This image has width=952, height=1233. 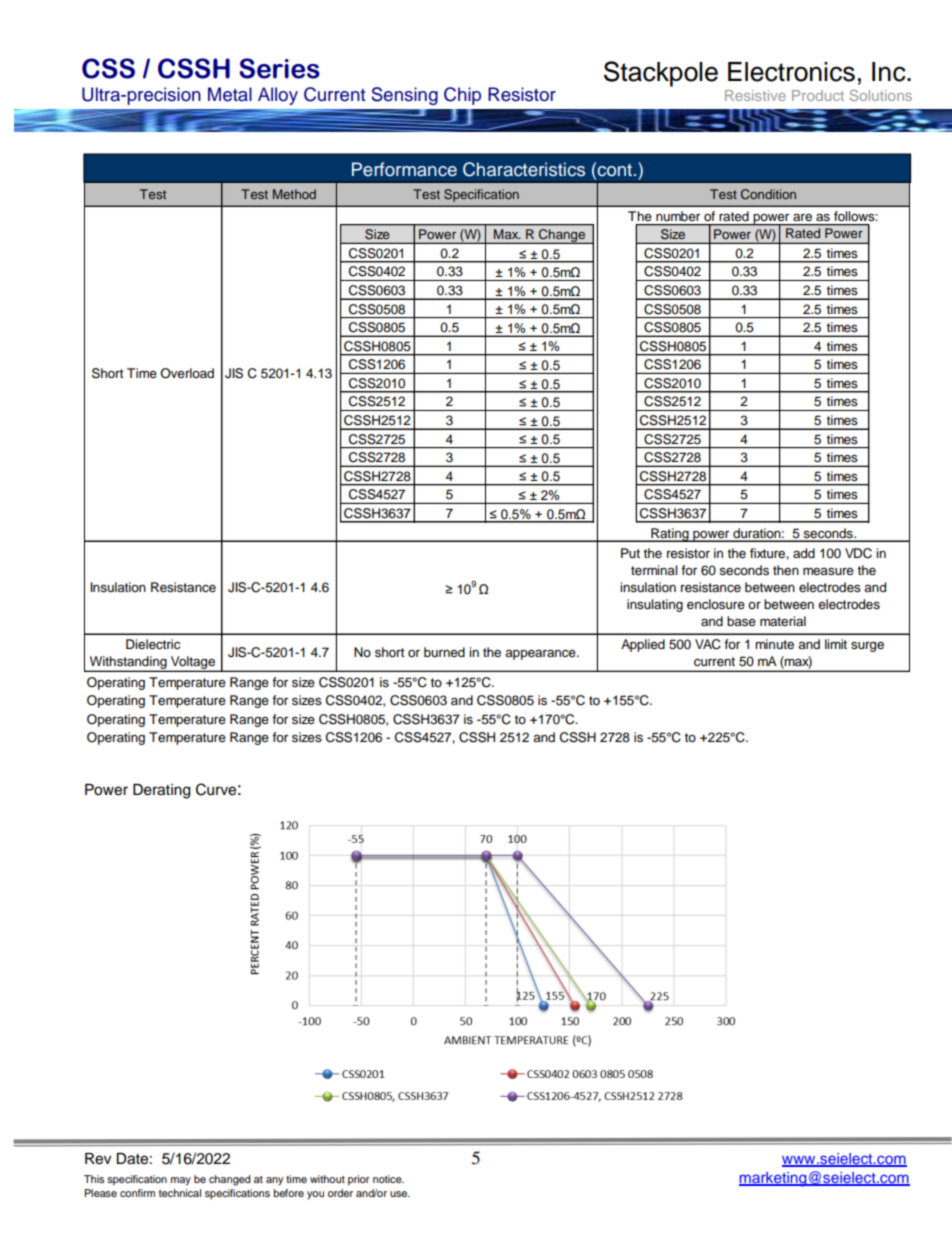 I want to click on are, so click(x=802, y=217).
